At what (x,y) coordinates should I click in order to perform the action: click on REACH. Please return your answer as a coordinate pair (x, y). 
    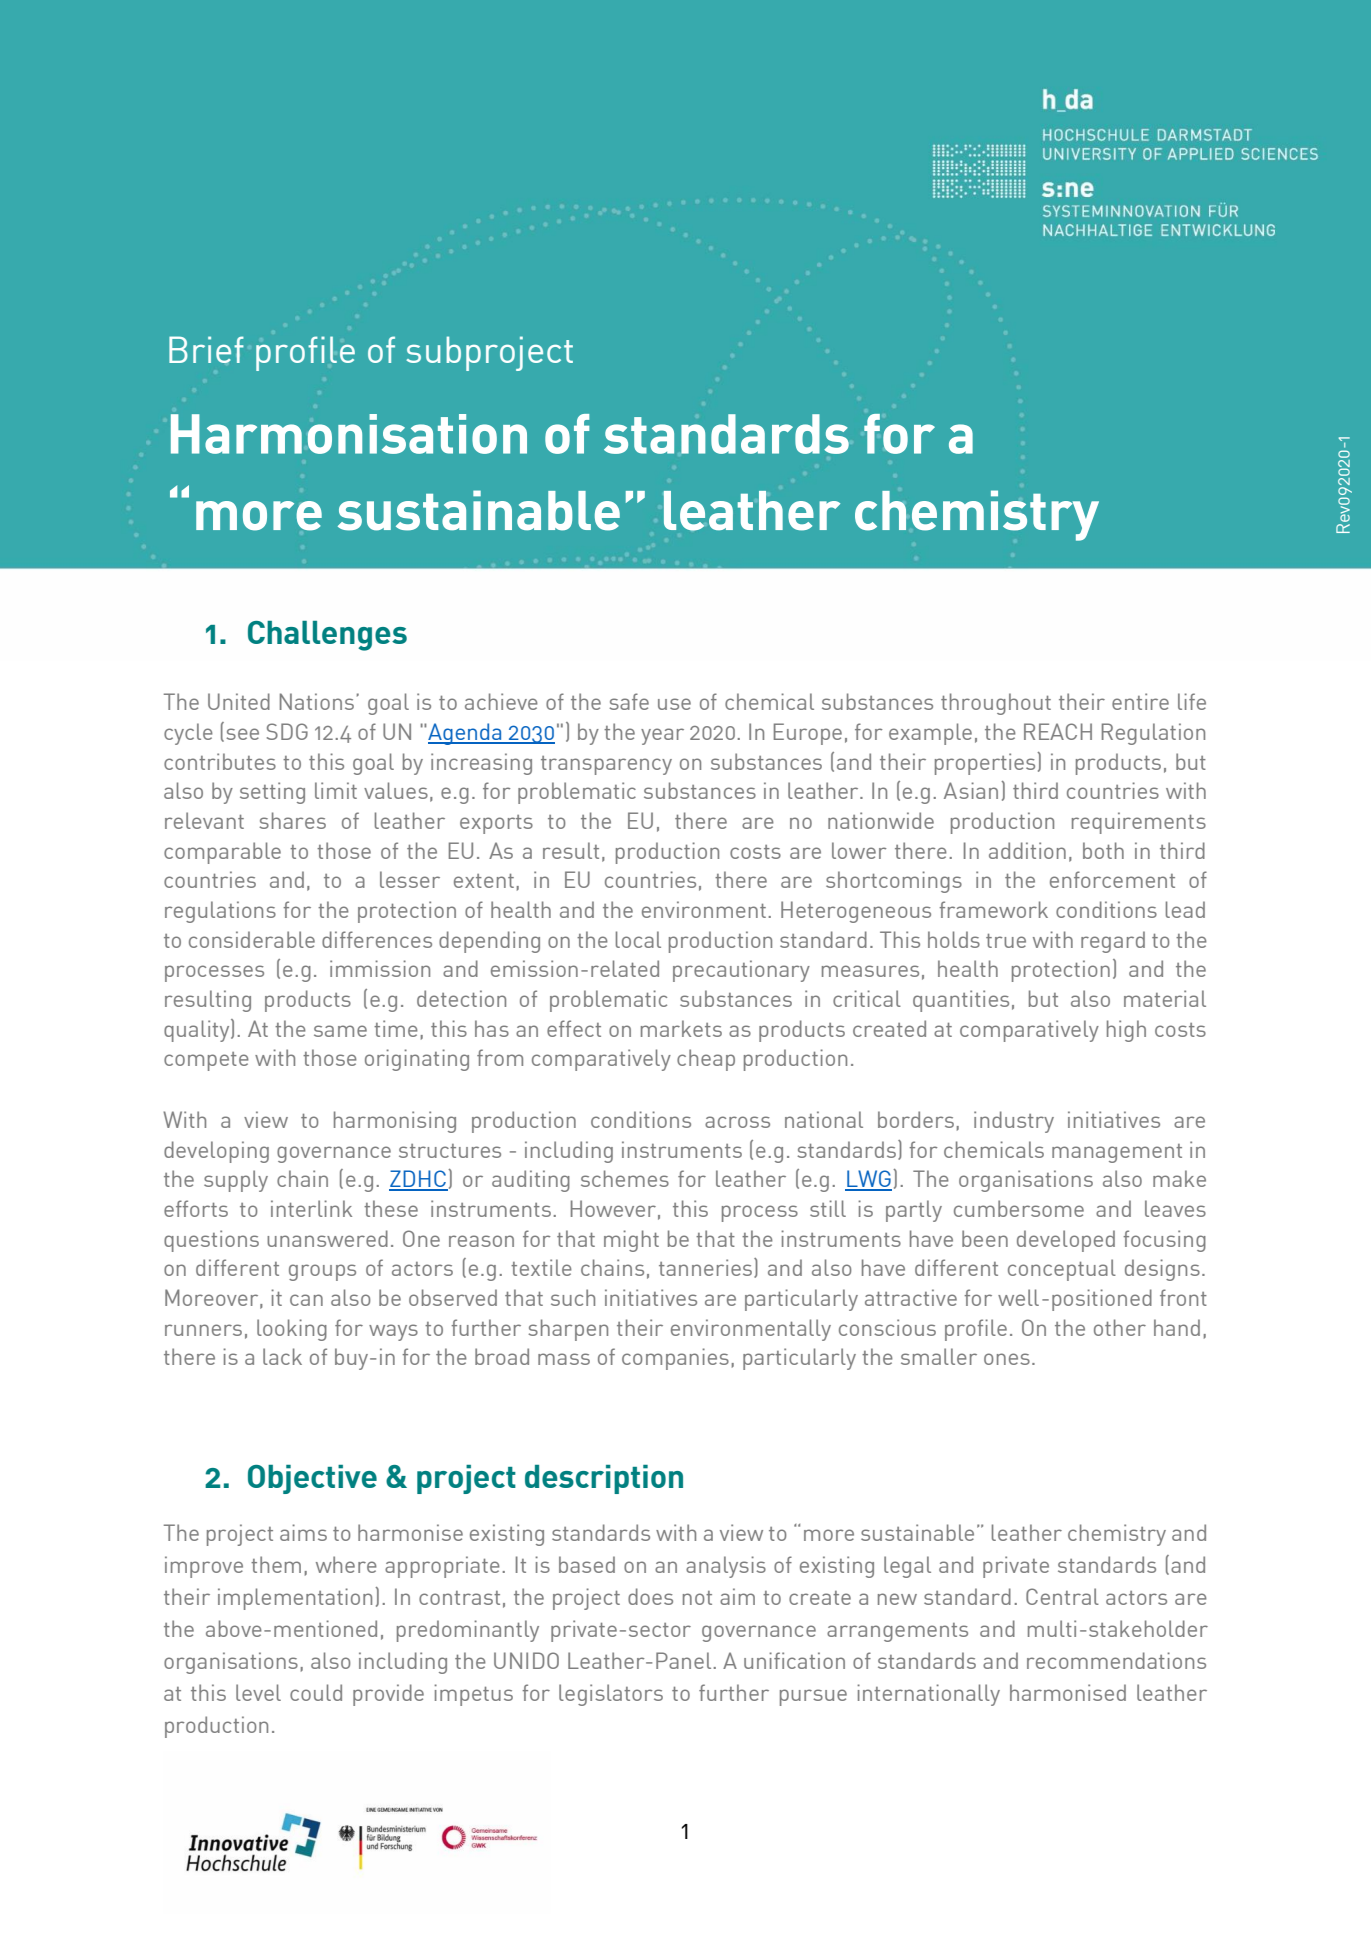
    Looking at the image, I should click on (1058, 731).
